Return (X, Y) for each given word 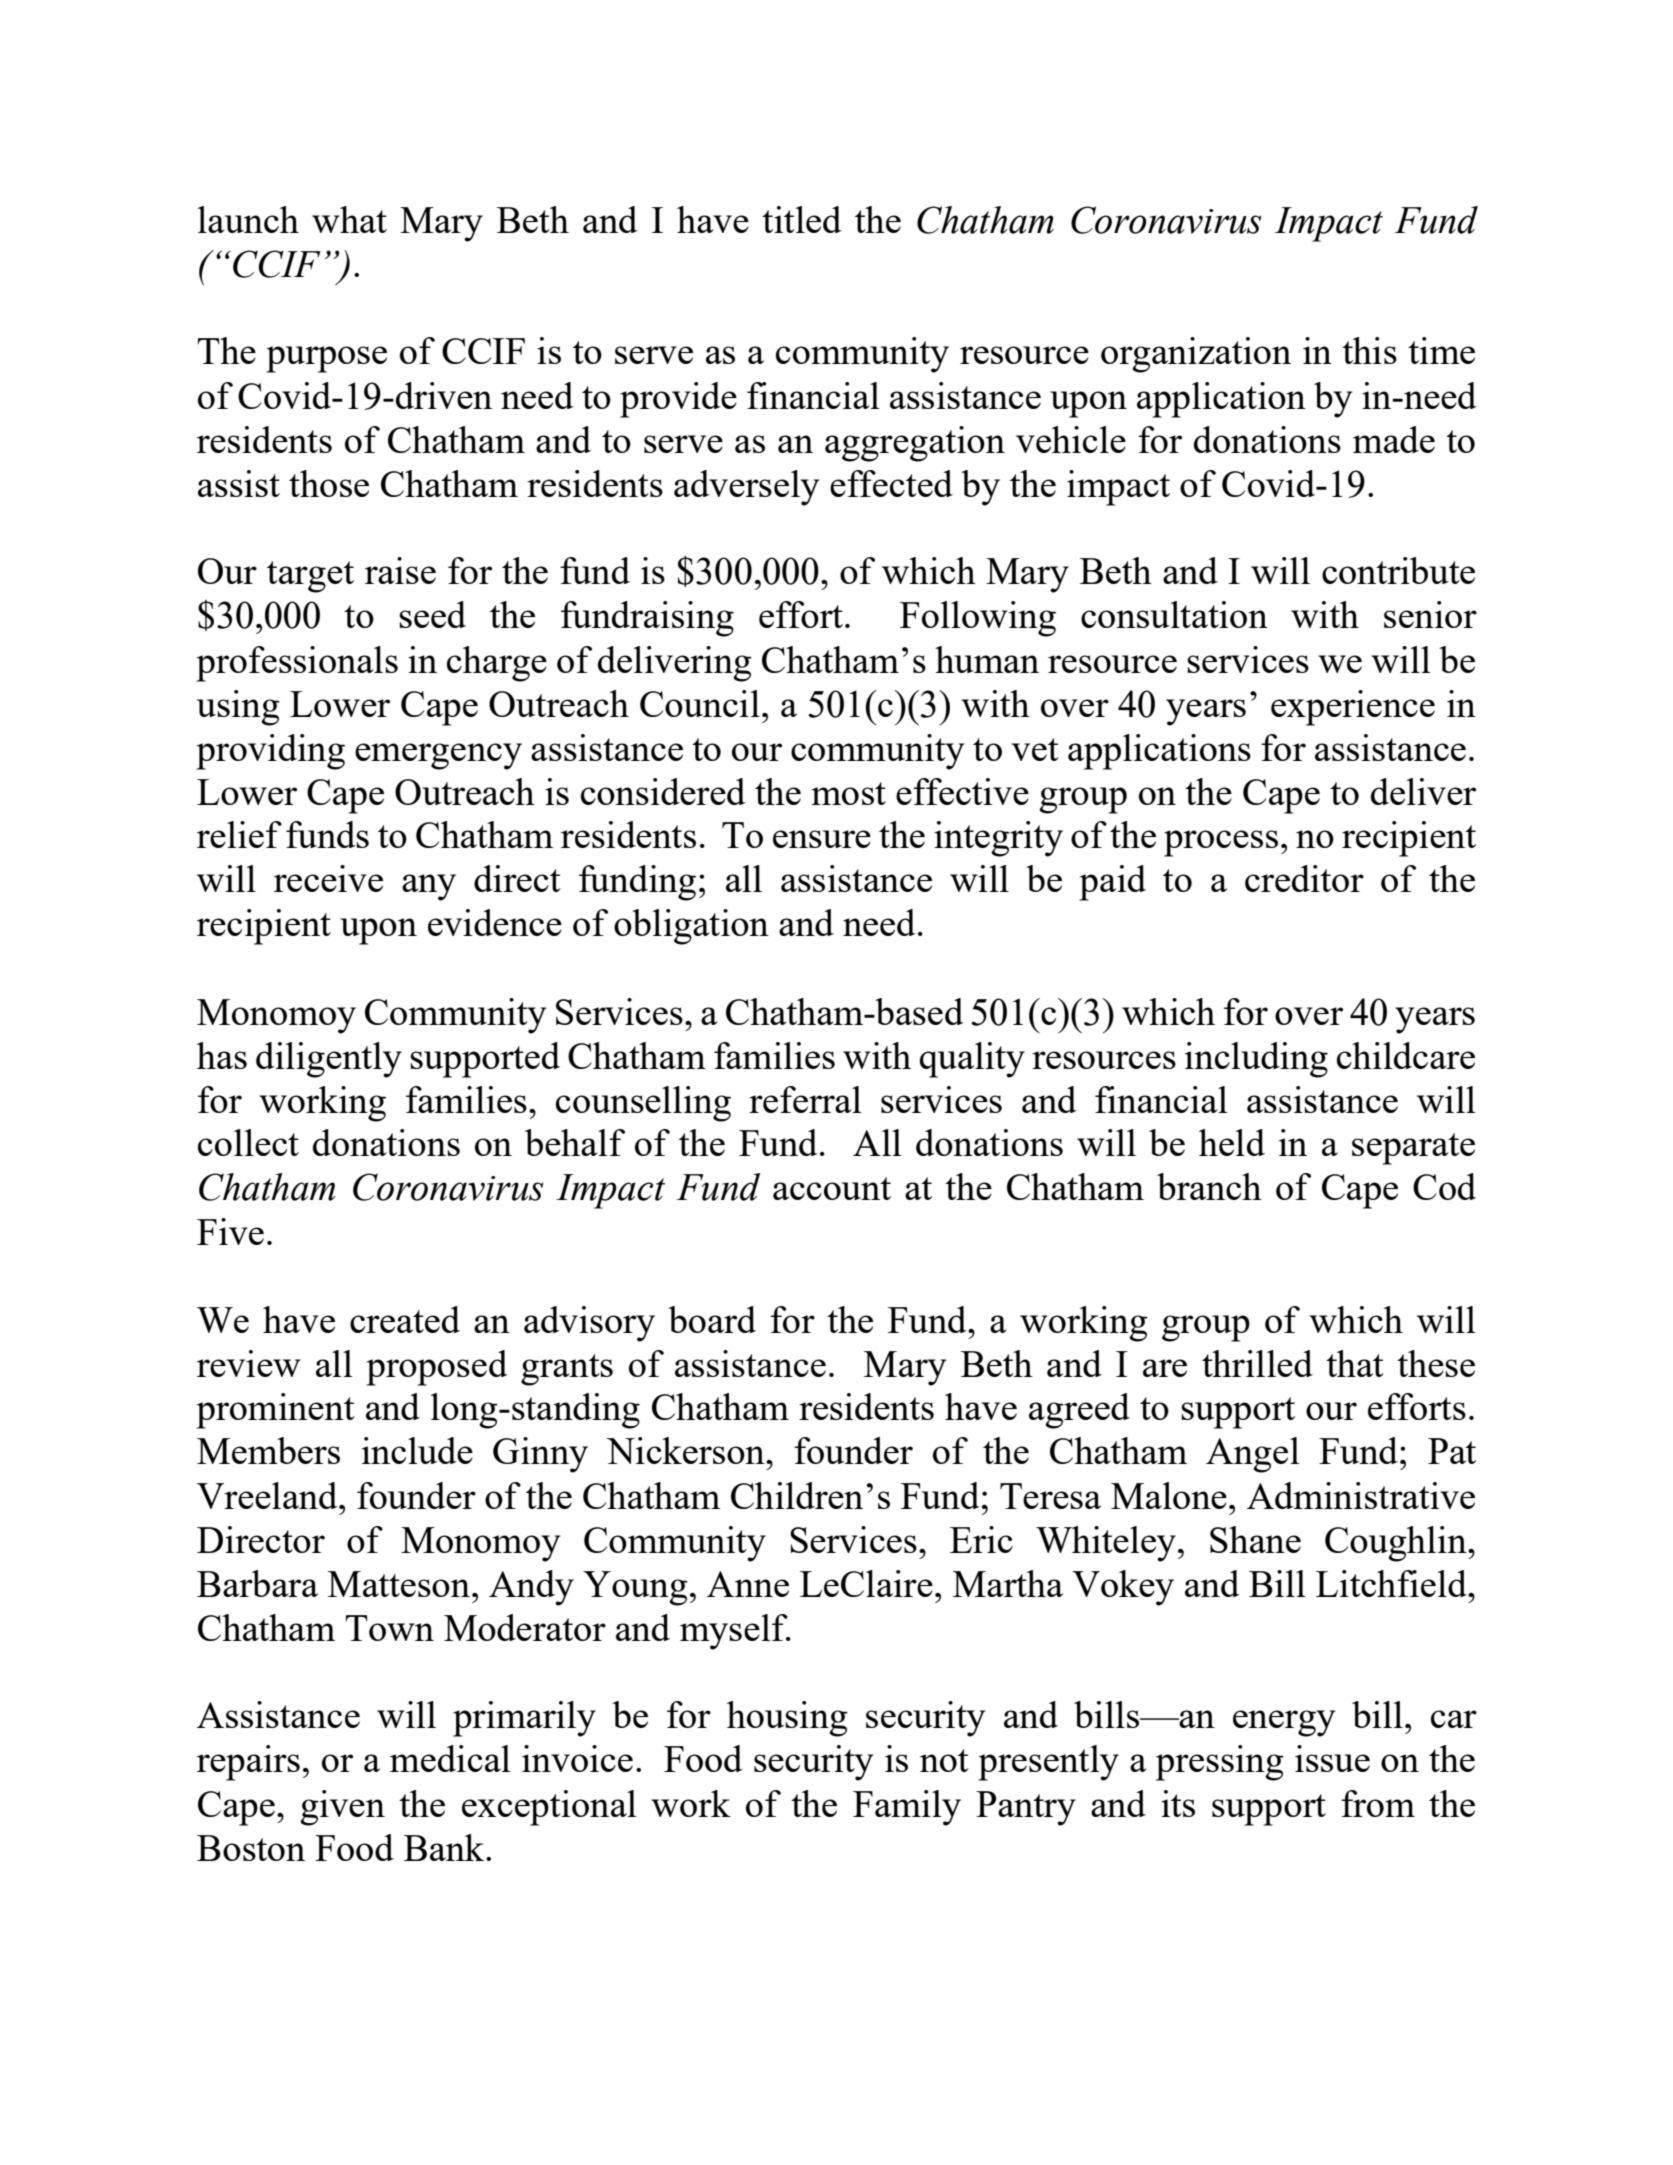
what (349, 219)
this (1369, 350)
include (417, 1450)
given (342, 1808)
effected (891, 483)
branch (1209, 1186)
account (832, 1188)
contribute (1398, 570)
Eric (981, 1539)
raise (400, 570)
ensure (822, 839)
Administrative (1361, 1495)
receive (328, 878)
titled (802, 219)
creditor (1304, 878)
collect (248, 1142)
